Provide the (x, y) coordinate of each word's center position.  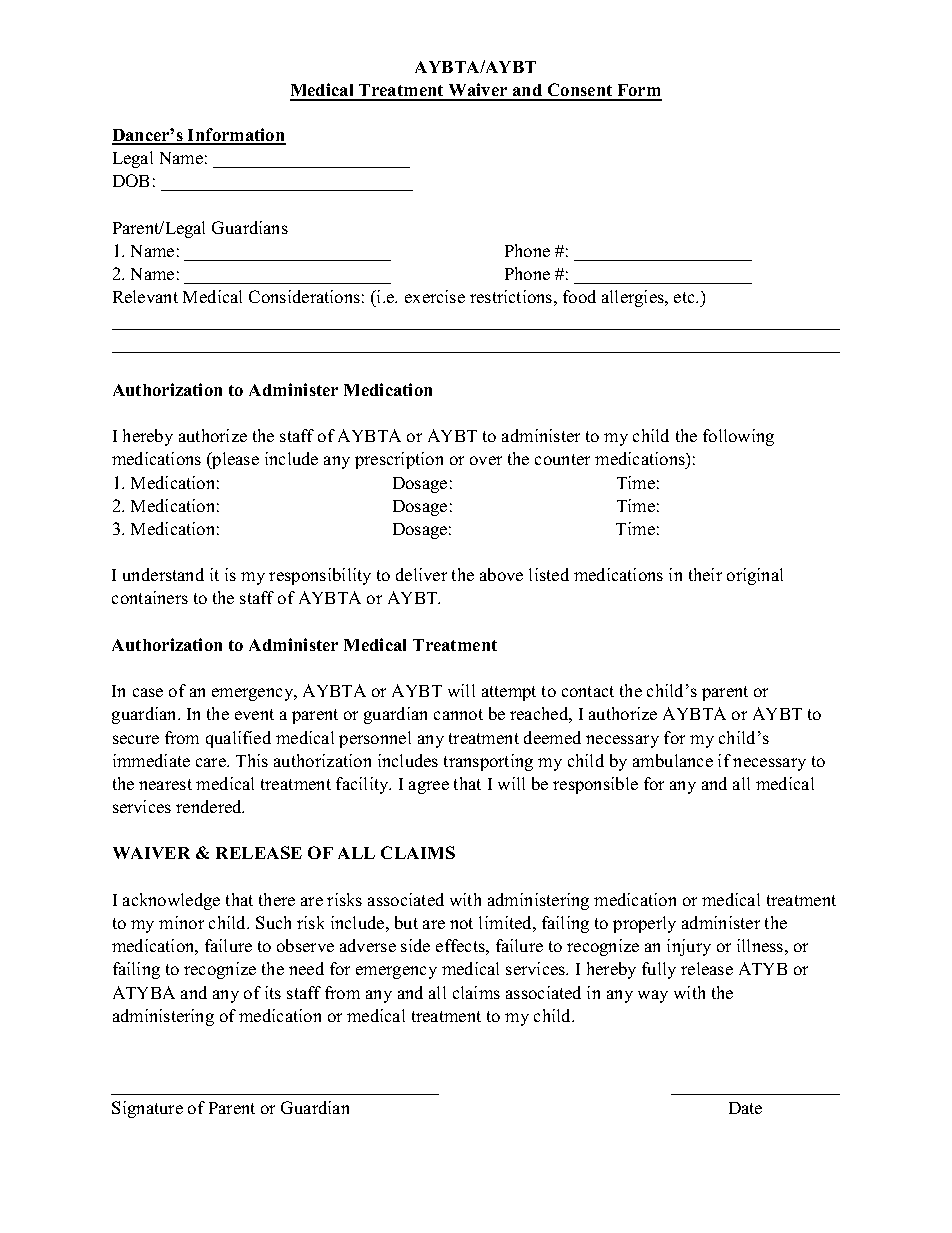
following (738, 437)
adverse (368, 945)
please (234, 460)
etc (686, 297)
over (486, 460)
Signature (147, 1109)
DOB (131, 180)
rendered (210, 806)
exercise (435, 296)
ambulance (673, 760)
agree (429, 787)
